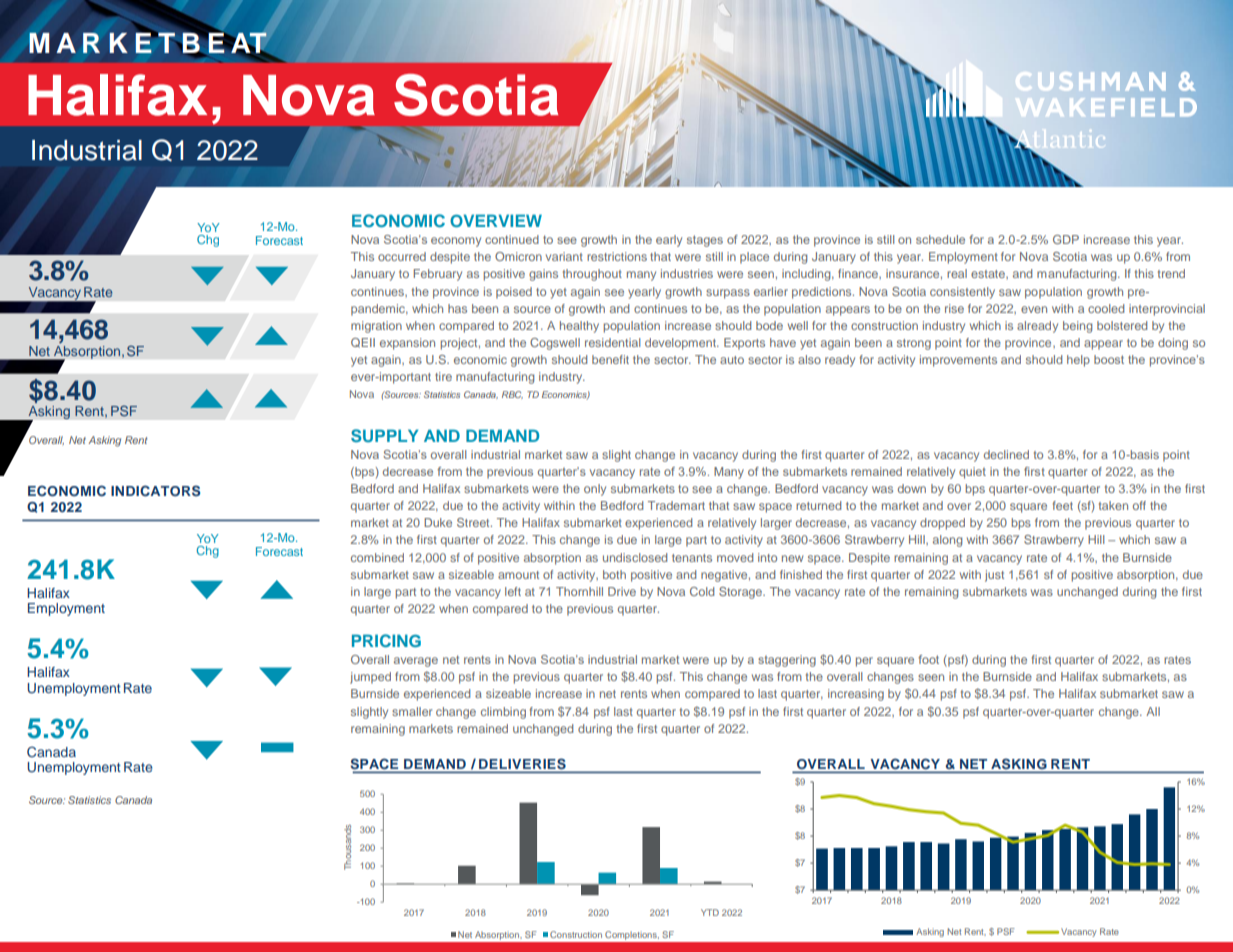  What do you see at coordinates (370, 678) in the page?
I see `jumped` at bounding box center [370, 678].
